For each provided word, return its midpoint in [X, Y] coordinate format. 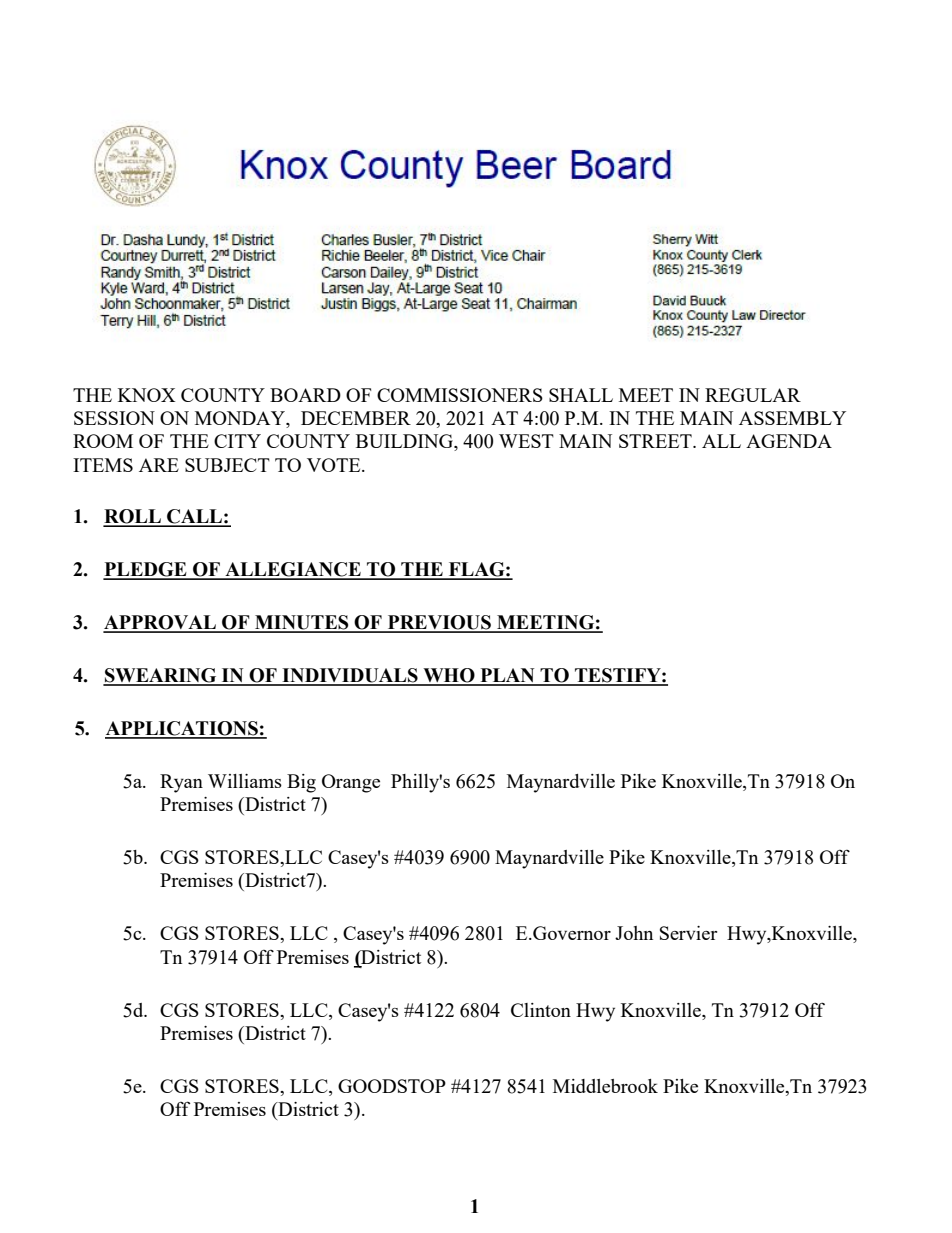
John [634, 933]
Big [301, 783]
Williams [245, 781]
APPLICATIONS [182, 729]
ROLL [133, 517]
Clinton [541, 1010]
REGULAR [753, 395]
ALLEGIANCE [293, 570]
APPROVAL [160, 623]
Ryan [181, 783]
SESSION [114, 418]
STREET [656, 441]
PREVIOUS [439, 623]
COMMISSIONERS [460, 395]
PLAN [507, 676]
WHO [449, 676]
